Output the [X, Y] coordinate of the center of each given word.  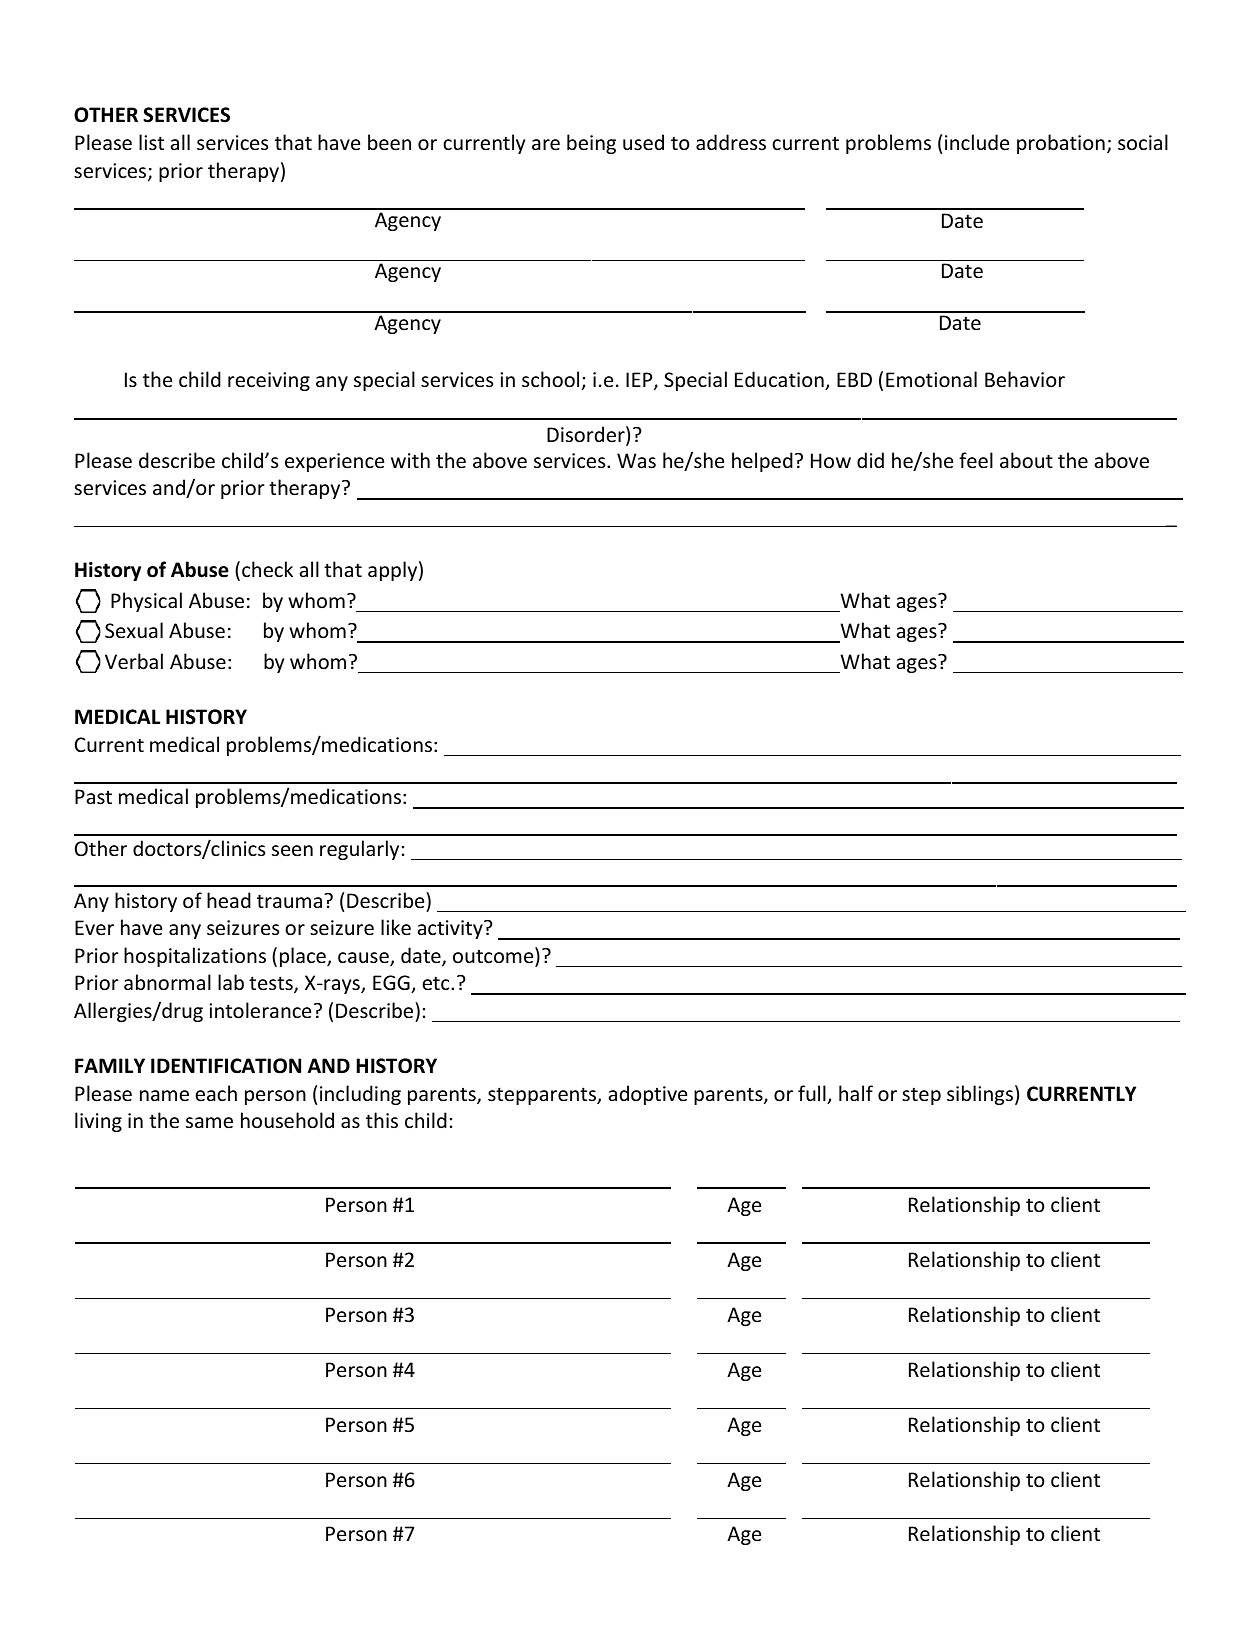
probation [1061, 144]
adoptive [648, 1095]
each [216, 1093]
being [591, 144]
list [151, 142]
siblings [980, 1095]
